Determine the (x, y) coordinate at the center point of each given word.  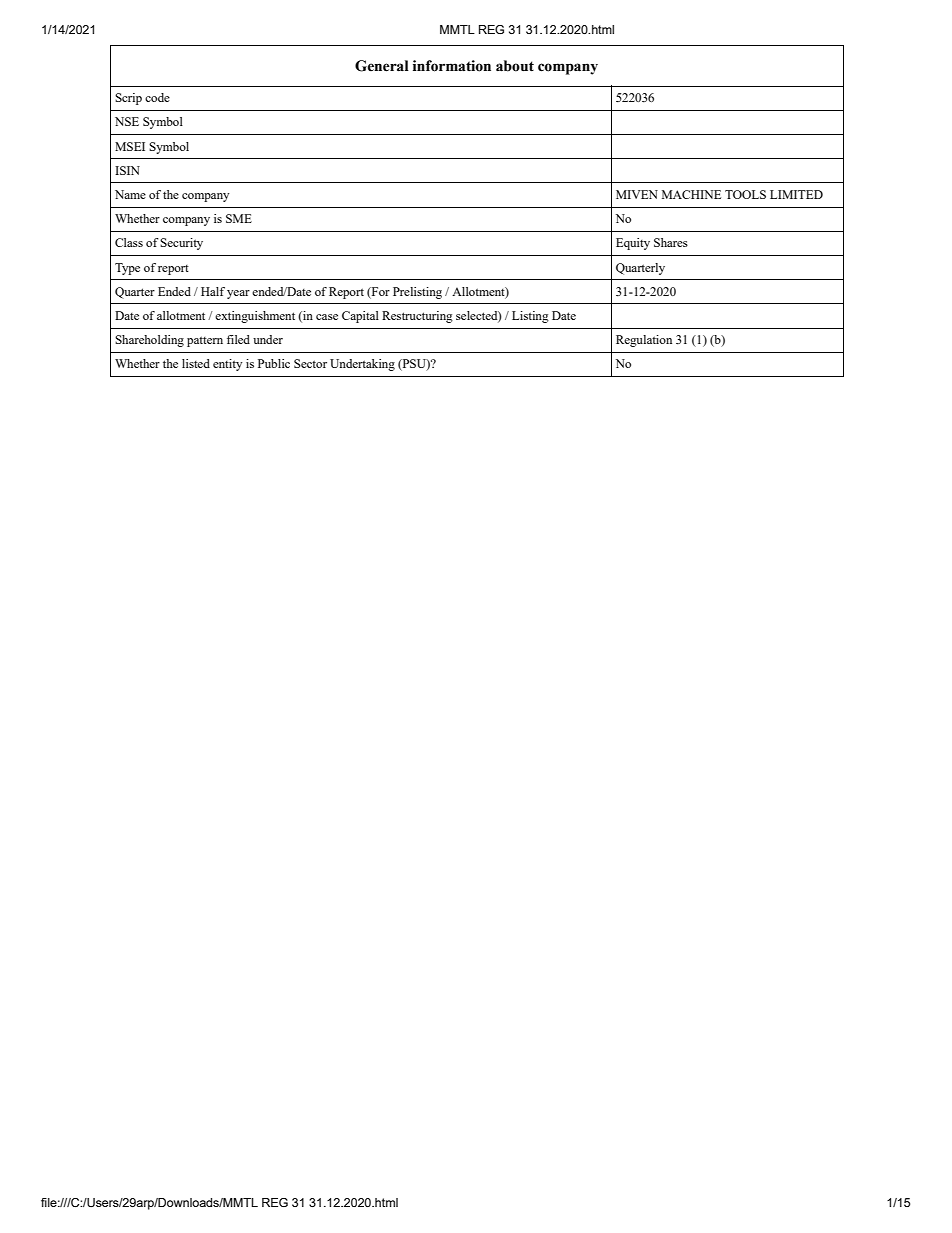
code (157, 97)
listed (196, 363)
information (452, 66)
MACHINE (691, 194)
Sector (310, 363)
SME (239, 218)
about (515, 66)
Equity (633, 244)
